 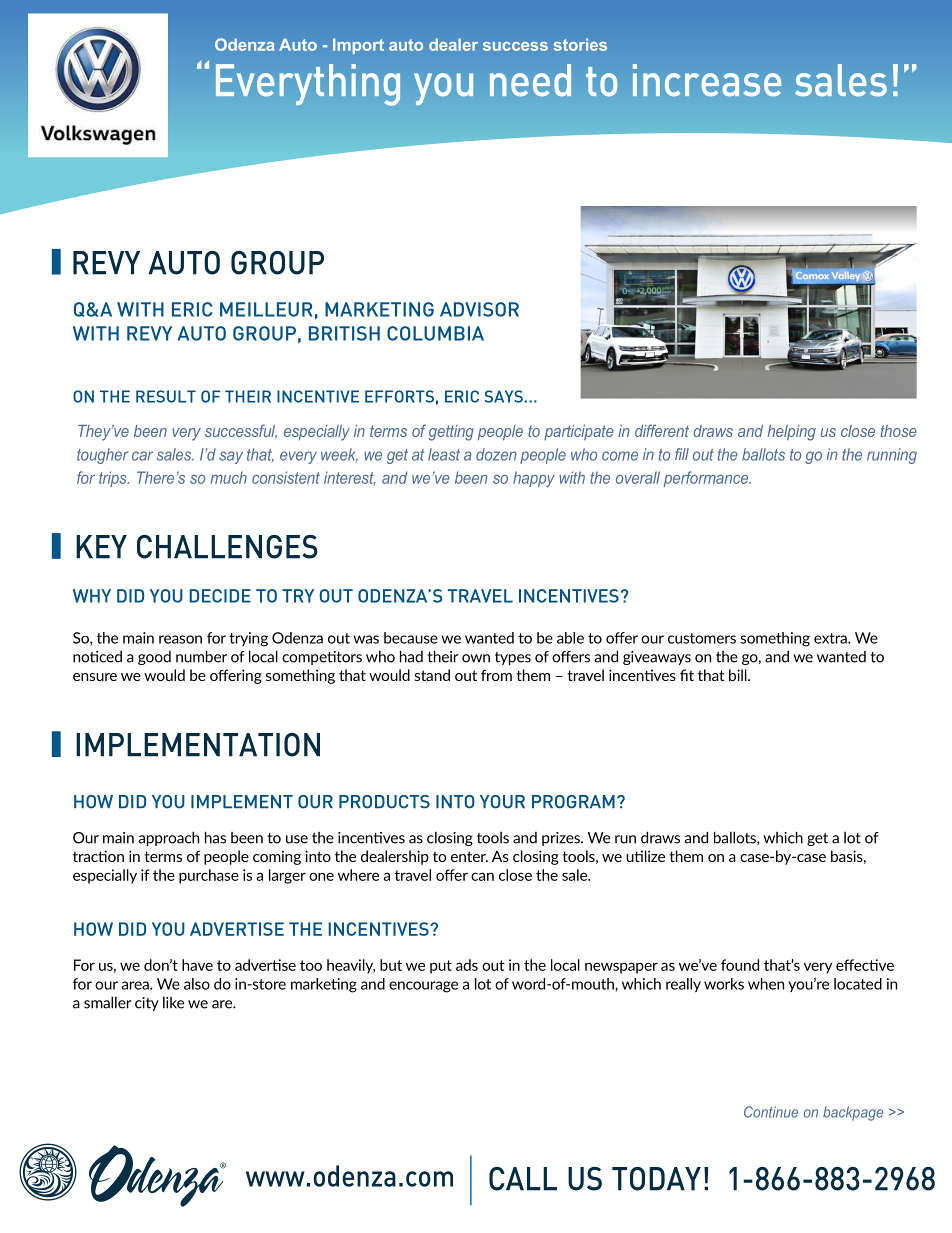 What do you see at coordinates (831, 638) in the image?
I see `extra` at bounding box center [831, 638].
